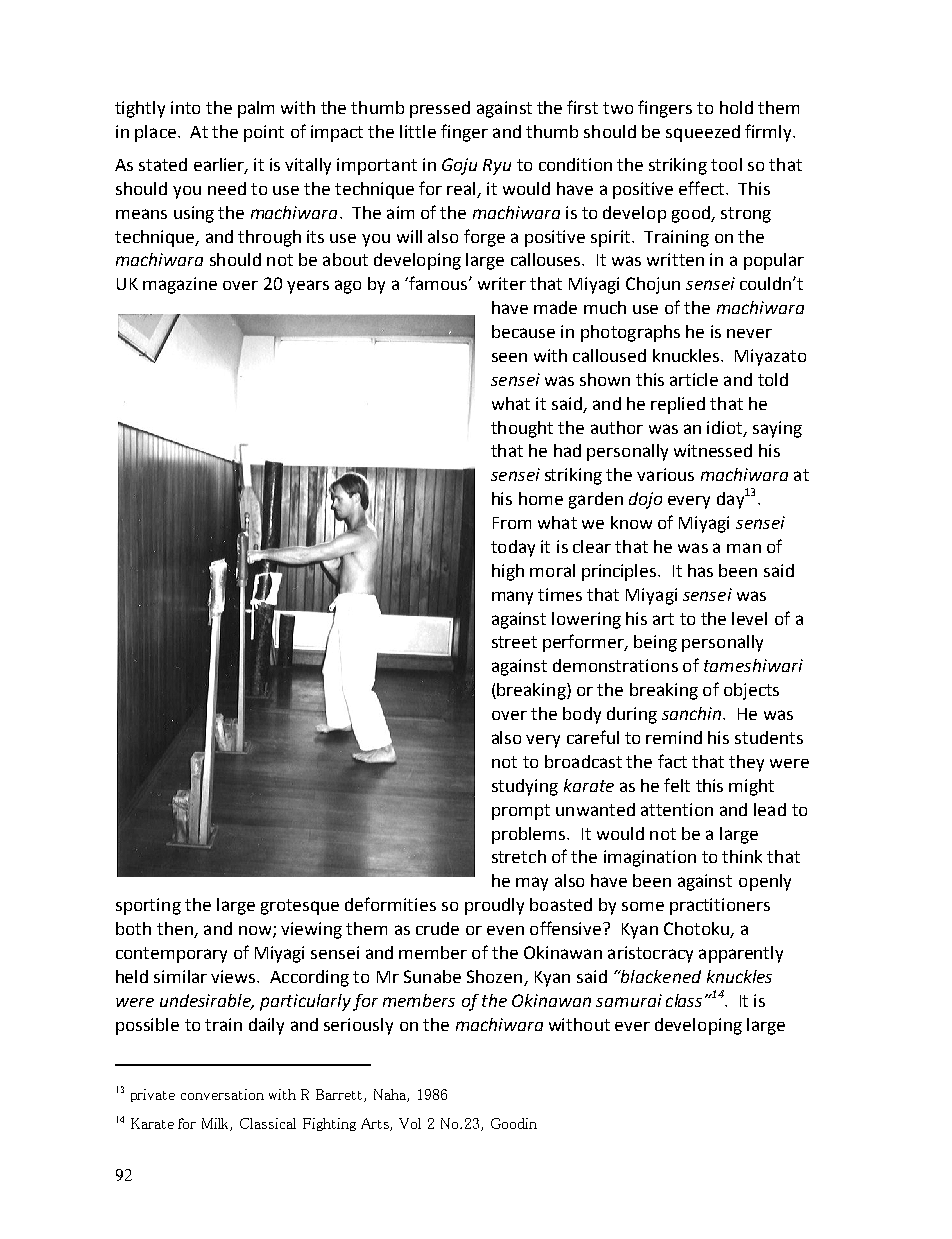  What do you see at coordinates (508, 572) in the screenshot?
I see `high` at bounding box center [508, 572].
